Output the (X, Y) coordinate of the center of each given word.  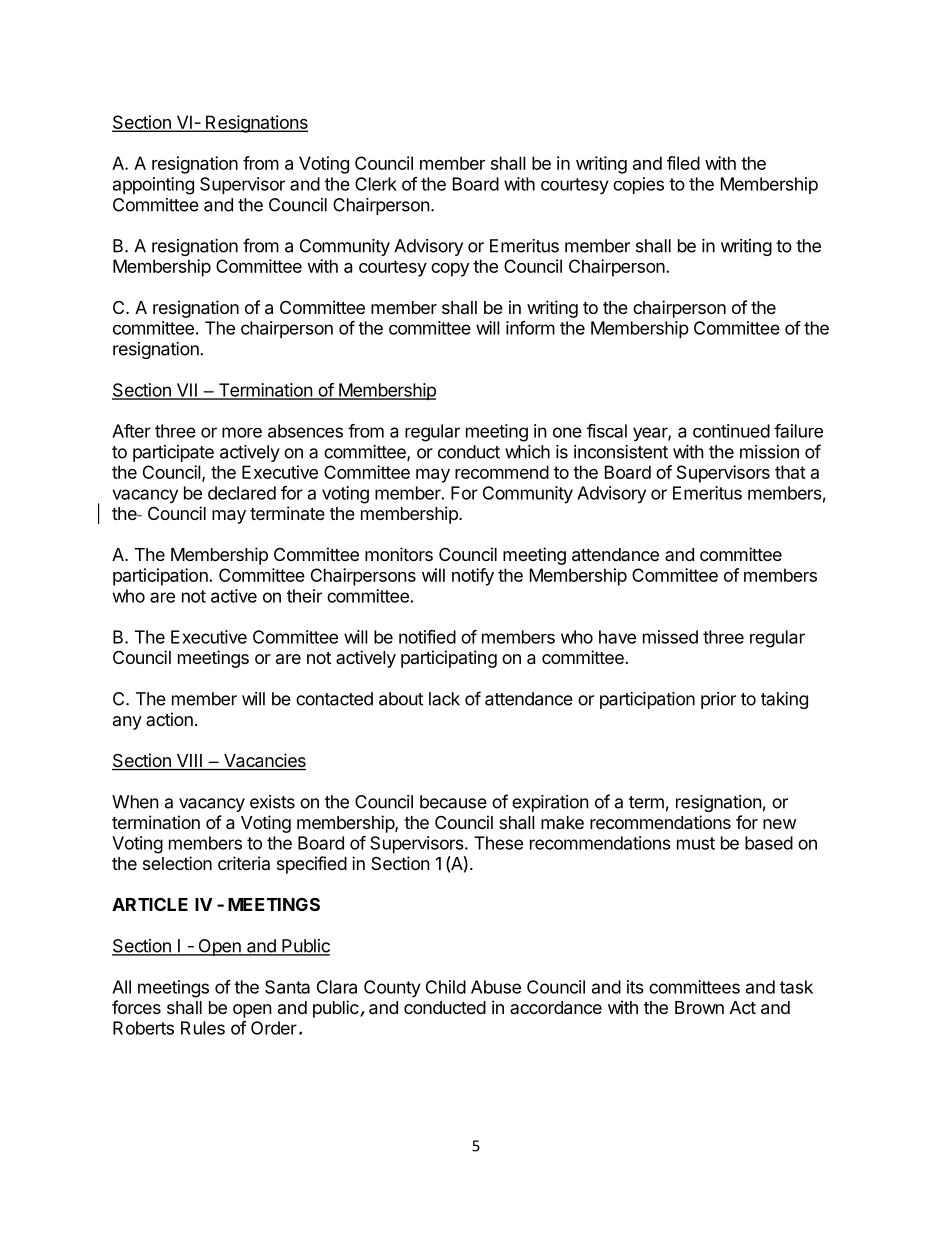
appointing (153, 186)
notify (473, 577)
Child (446, 987)
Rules (203, 1028)
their (304, 596)
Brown (699, 1007)
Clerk (376, 184)
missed (670, 637)
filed (683, 163)
